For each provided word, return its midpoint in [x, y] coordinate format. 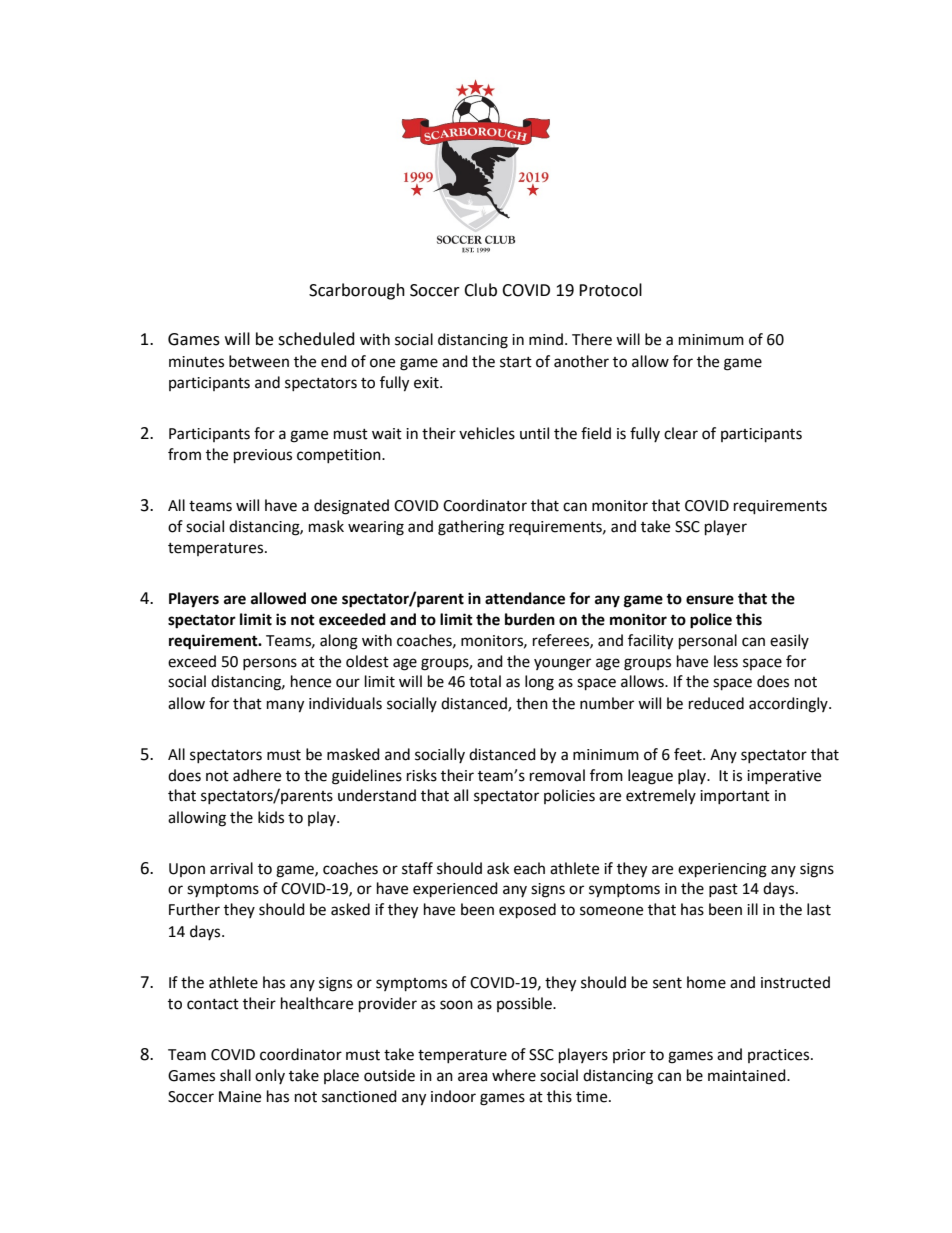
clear [681, 433]
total [485, 681]
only [270, 1076]
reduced [716, 703]
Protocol [610, 290]
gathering [471, 528]
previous [263, 456]
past [723, 890]
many [285, 706]
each [529, 868]
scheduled [316, 339]
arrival [231, 868]
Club [480, 290]
